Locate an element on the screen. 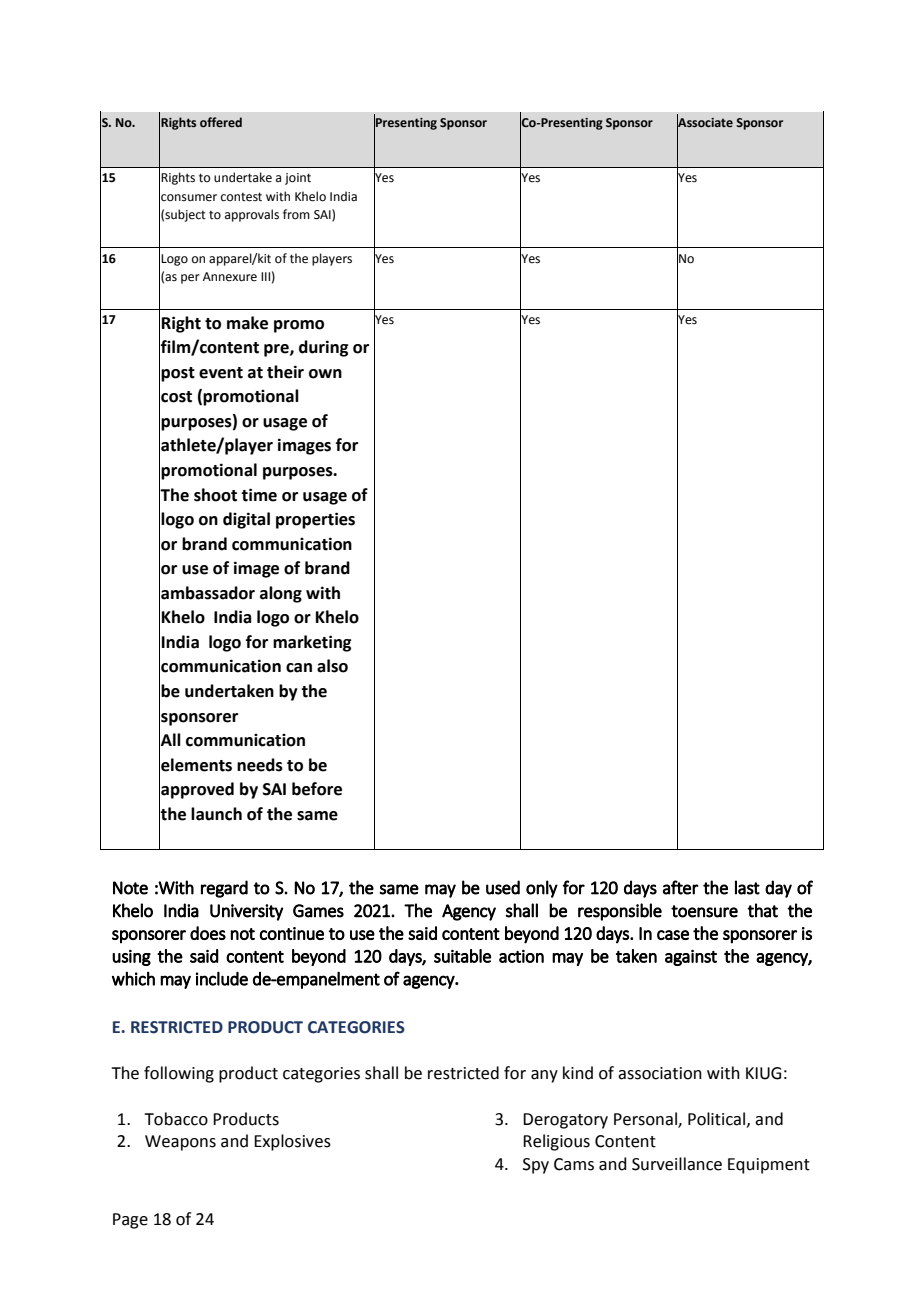  joint is located at coordinates (298, 179).
